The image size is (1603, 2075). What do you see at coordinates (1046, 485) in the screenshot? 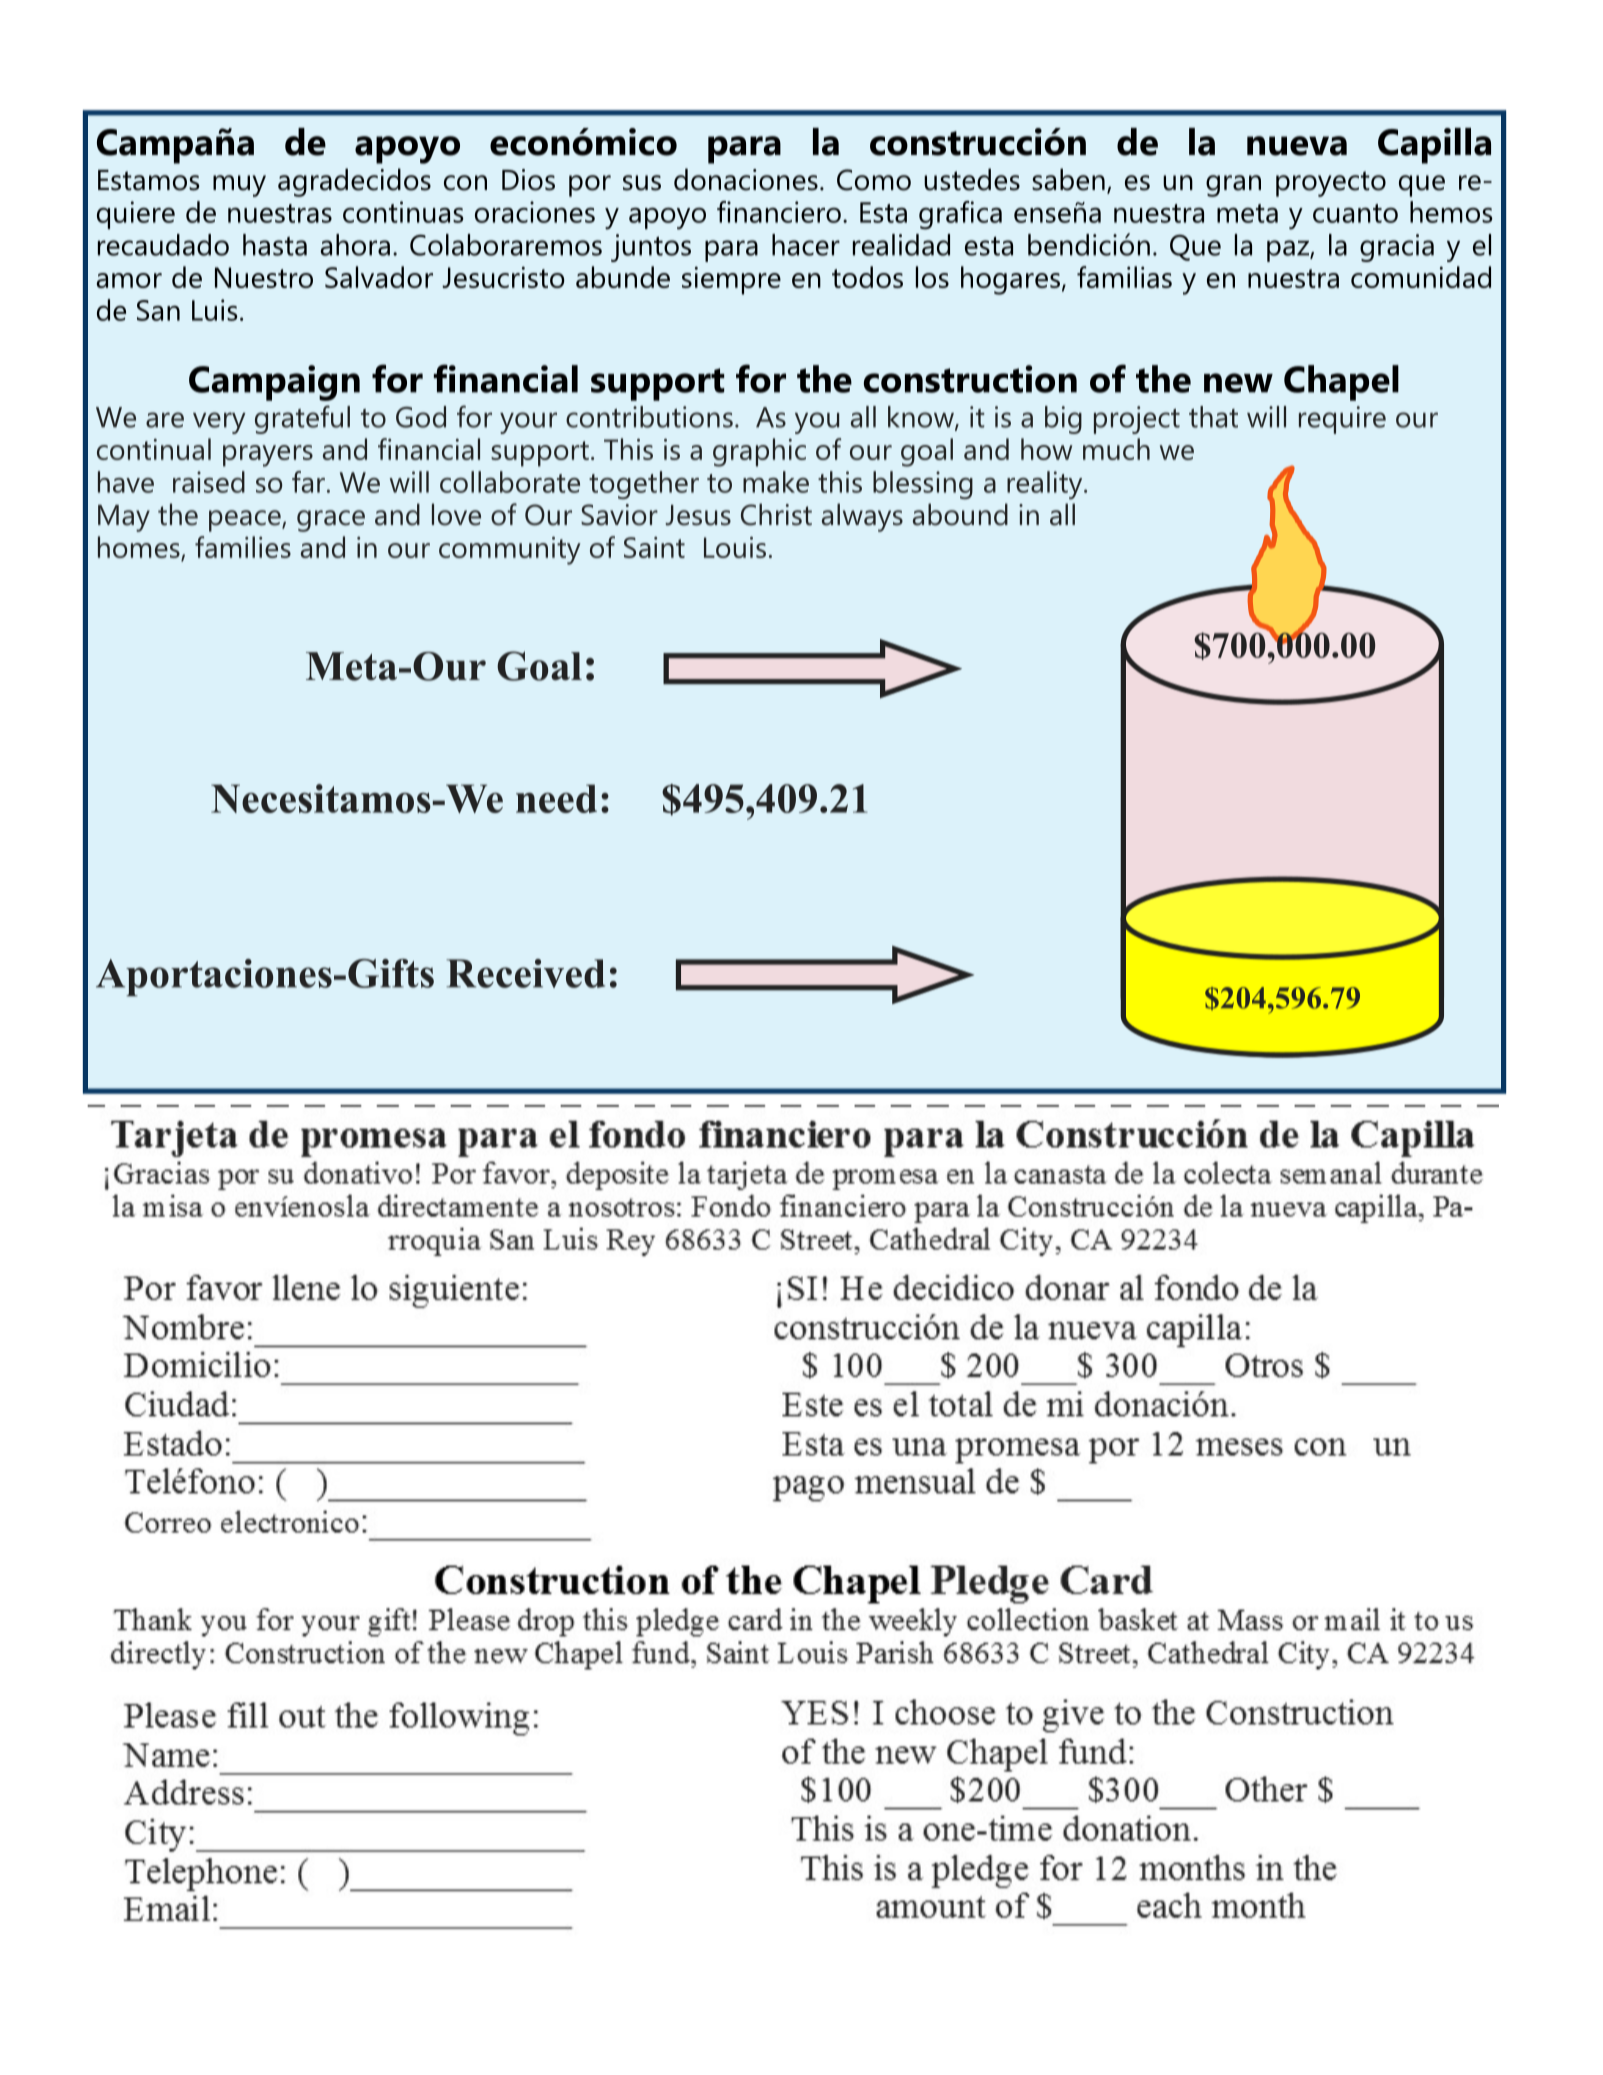
I see `reality` at bounding box center [1046, 485].
